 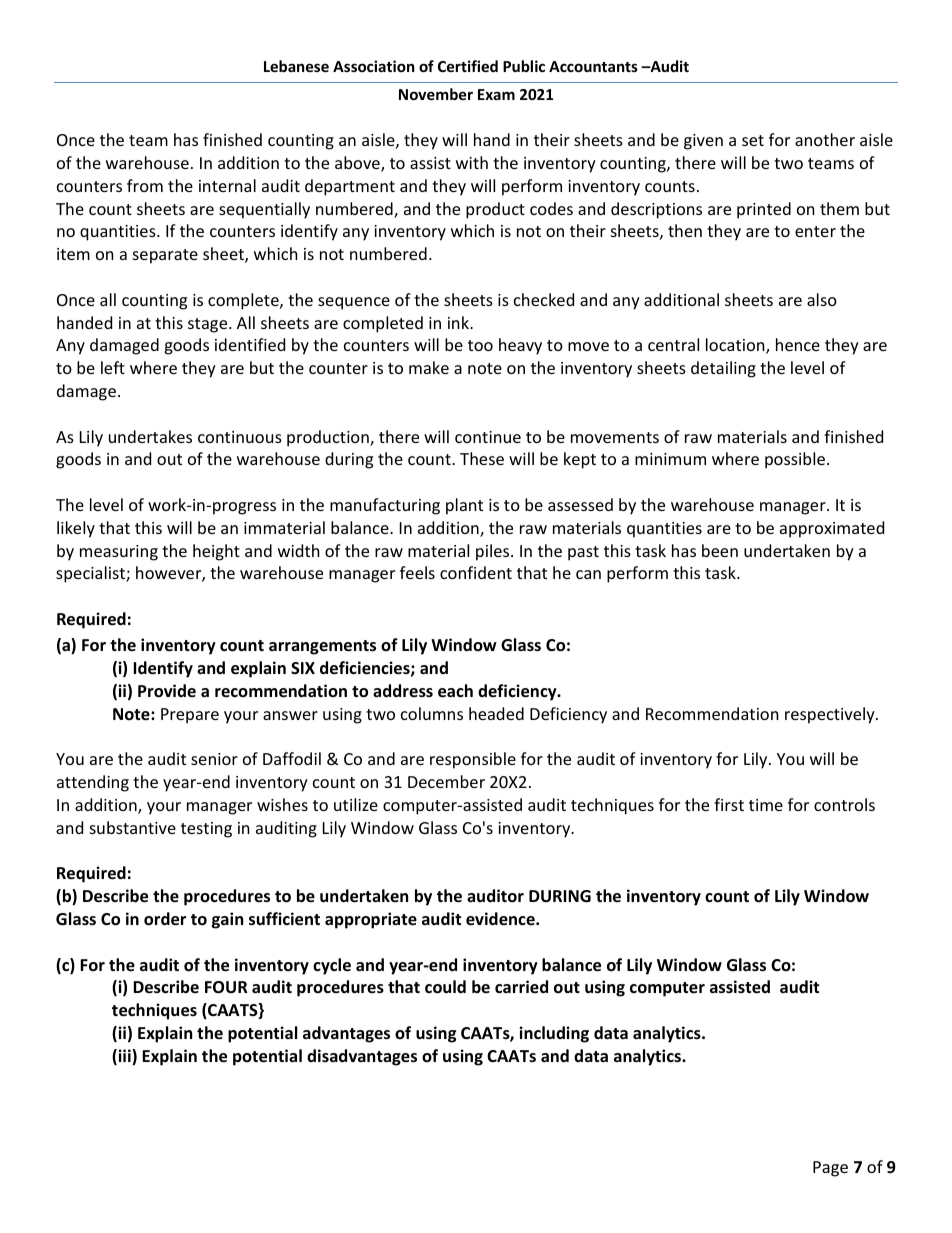 I want to click on order, so click(x=165, y=919).
